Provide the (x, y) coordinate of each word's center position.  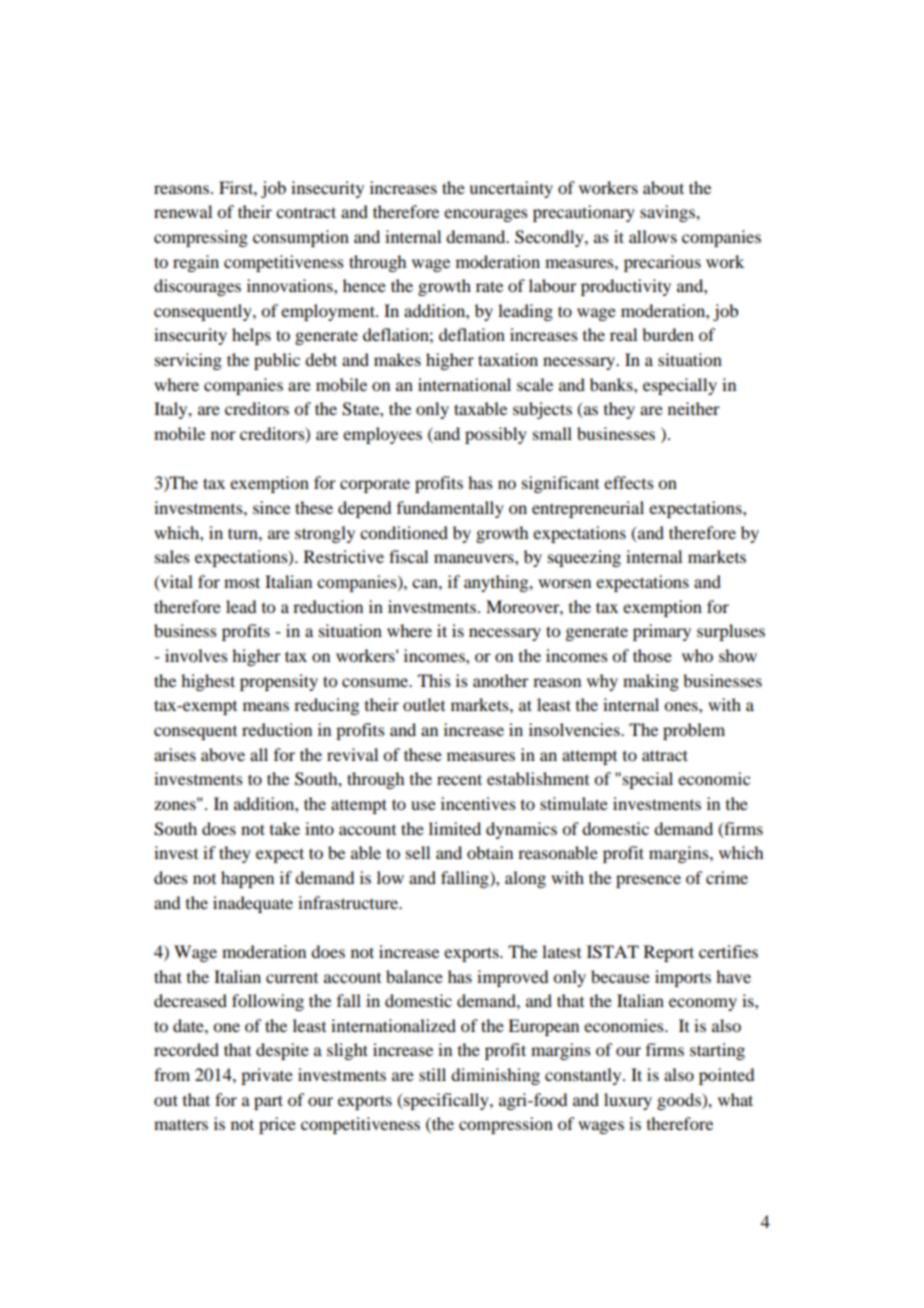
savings (668, 213)
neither (694, 408)
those (652, 655)
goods (680, 1101)
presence (648, 881)
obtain (490, 852)
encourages (486, 215)
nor (223, 435)
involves (196, 655)
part (268, 1102)
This (434, 680)
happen (247, 879)
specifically (446, 1101)
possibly (496, 435)
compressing (201, 238)
